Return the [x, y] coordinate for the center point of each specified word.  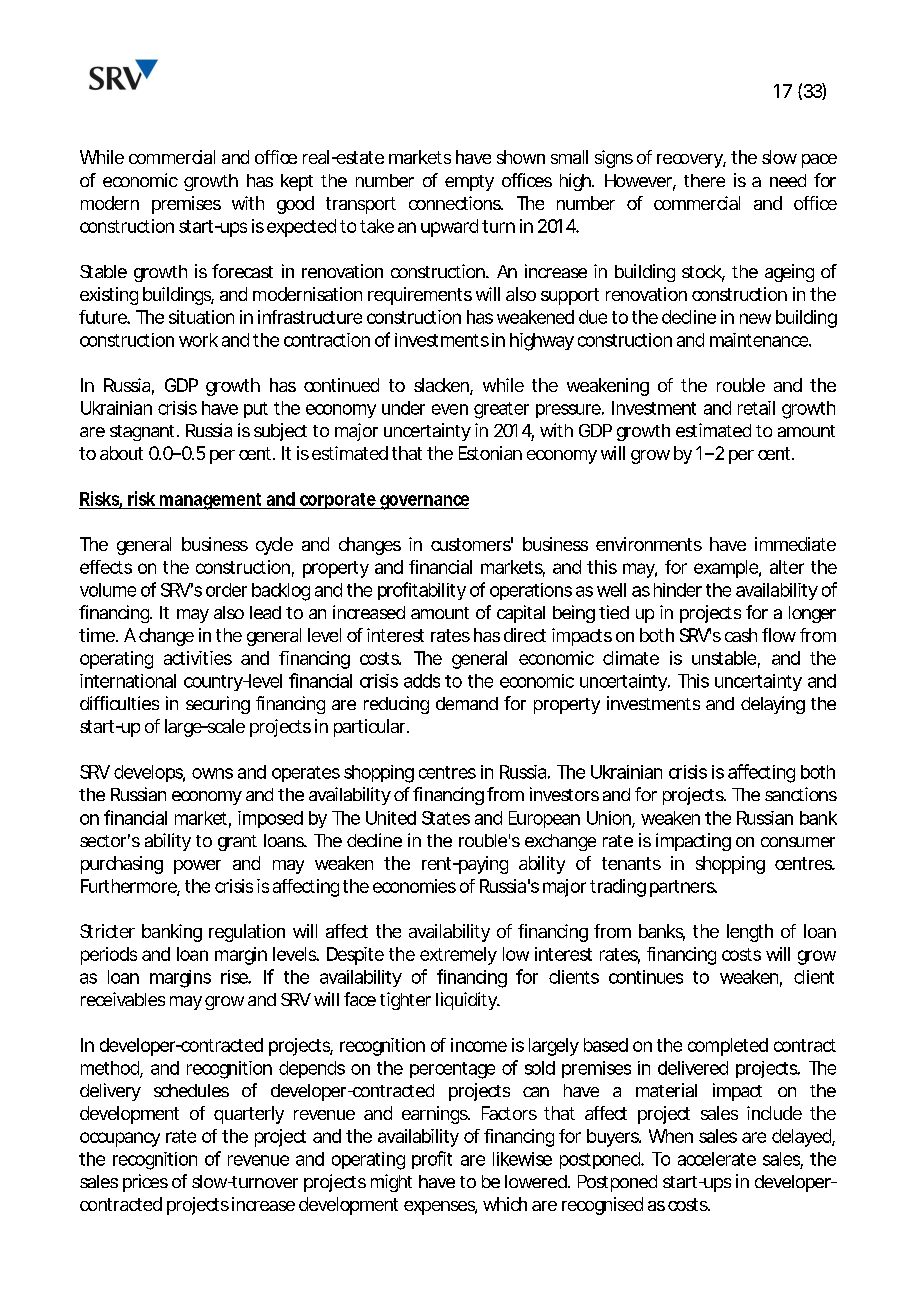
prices [145, 1183]
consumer [798, 842]
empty [469, 183]
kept [297, 182]
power [197, 867]
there [704, 180]
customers [472, 544]
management [211, 501]
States [446, 818]
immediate [795, 544]
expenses [440, 1208]
